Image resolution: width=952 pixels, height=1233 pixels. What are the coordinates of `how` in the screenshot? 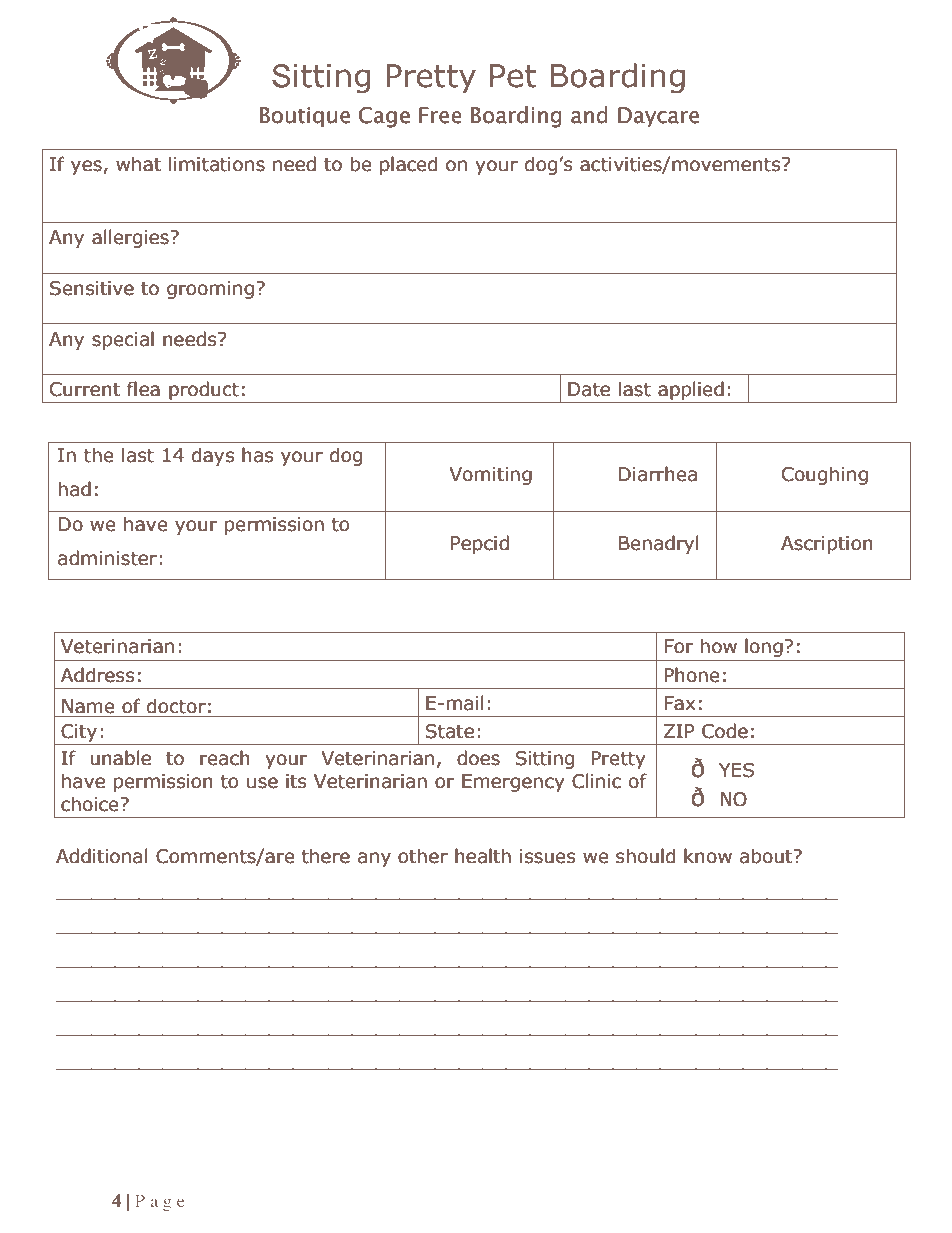 It's located at (719, 646).
